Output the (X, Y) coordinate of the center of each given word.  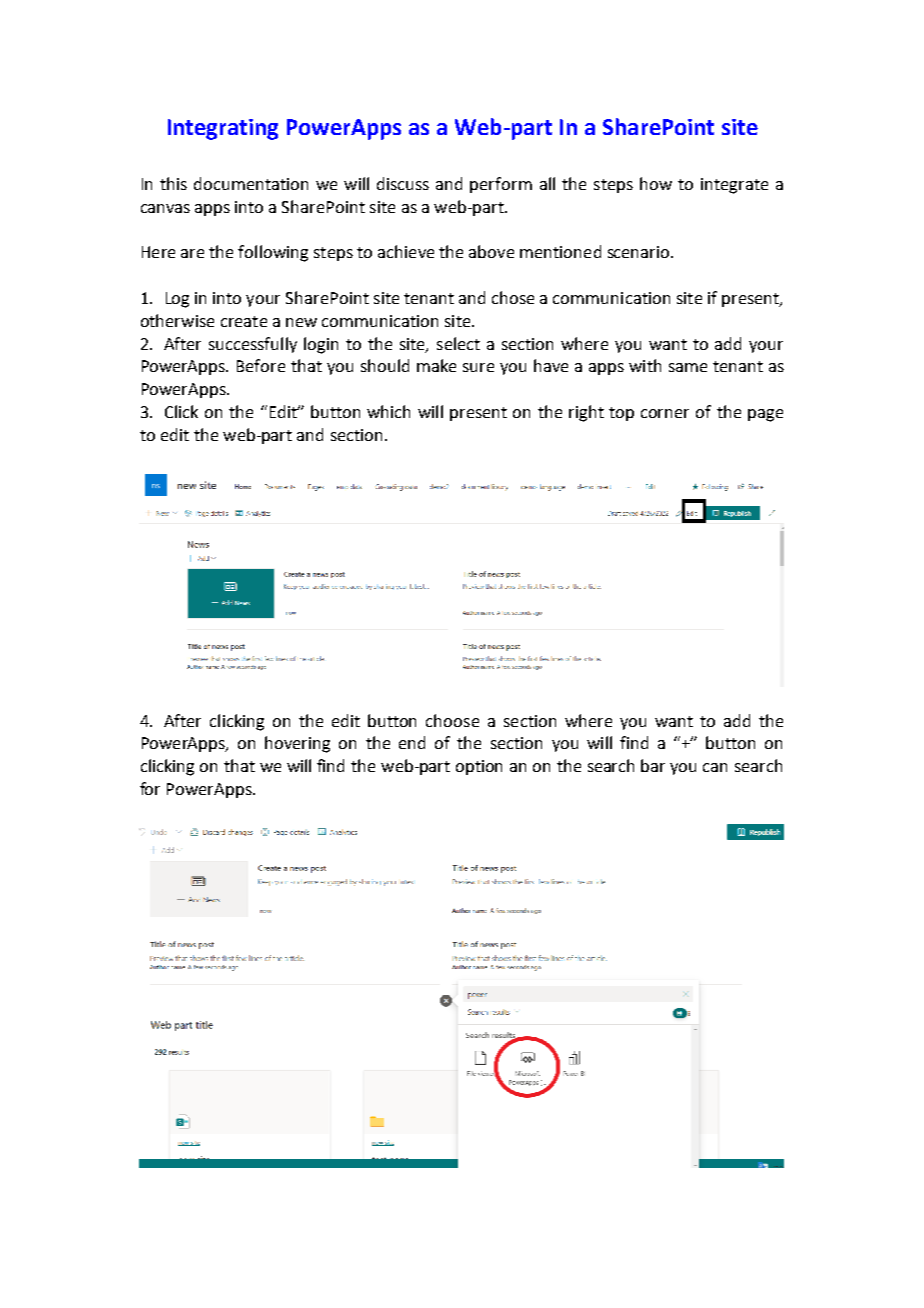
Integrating (223, 129)
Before (261, 365)
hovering (297, 744)
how (656, 183)
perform (501, 185)
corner (665, 413)
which (388, 411)
